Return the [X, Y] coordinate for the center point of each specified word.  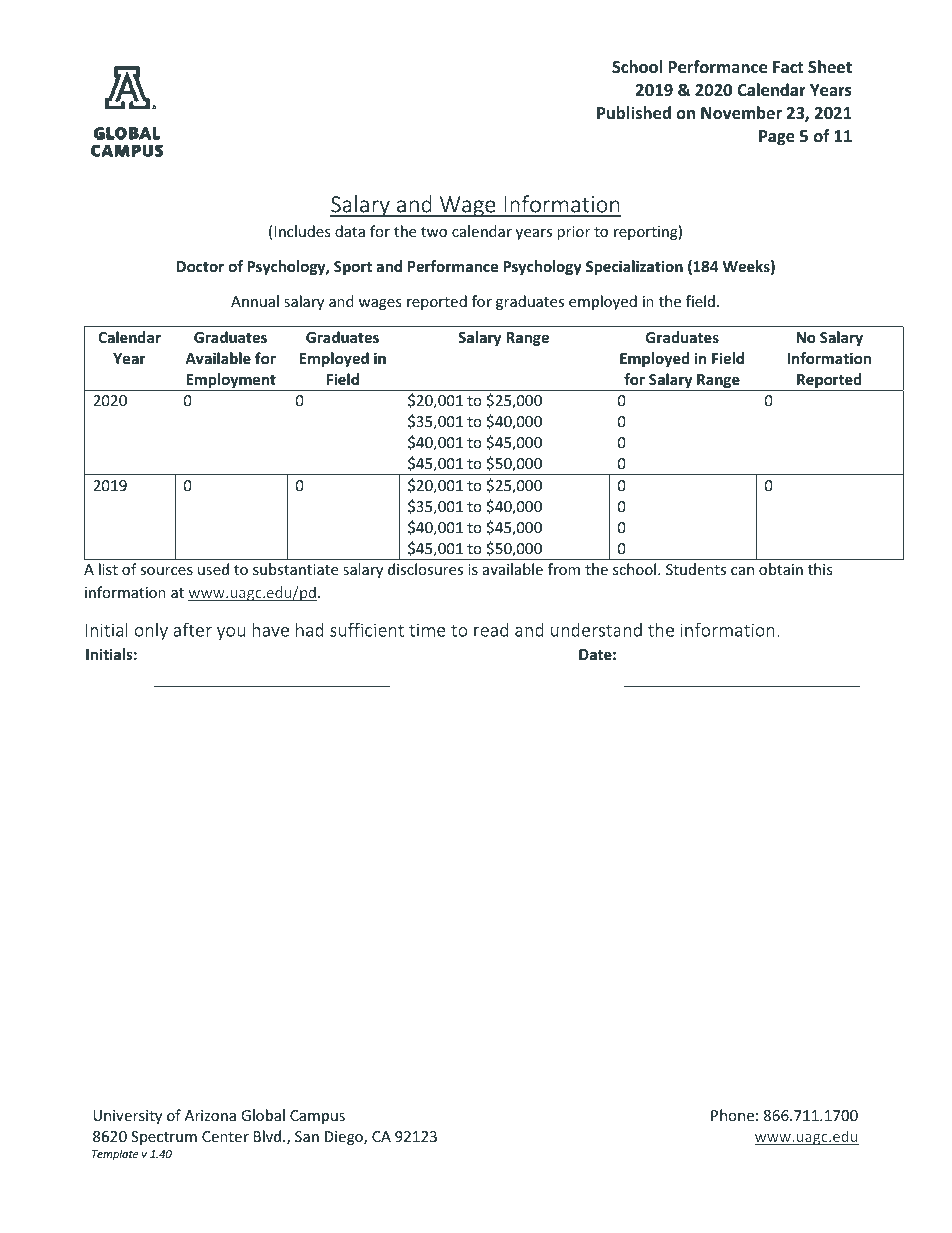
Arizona [210, 1115]
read [491, 629]
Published [634, 113]
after [192, 629]
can [742, 571]
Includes [302, 231]
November [741, 113]
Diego [345, 1138]
